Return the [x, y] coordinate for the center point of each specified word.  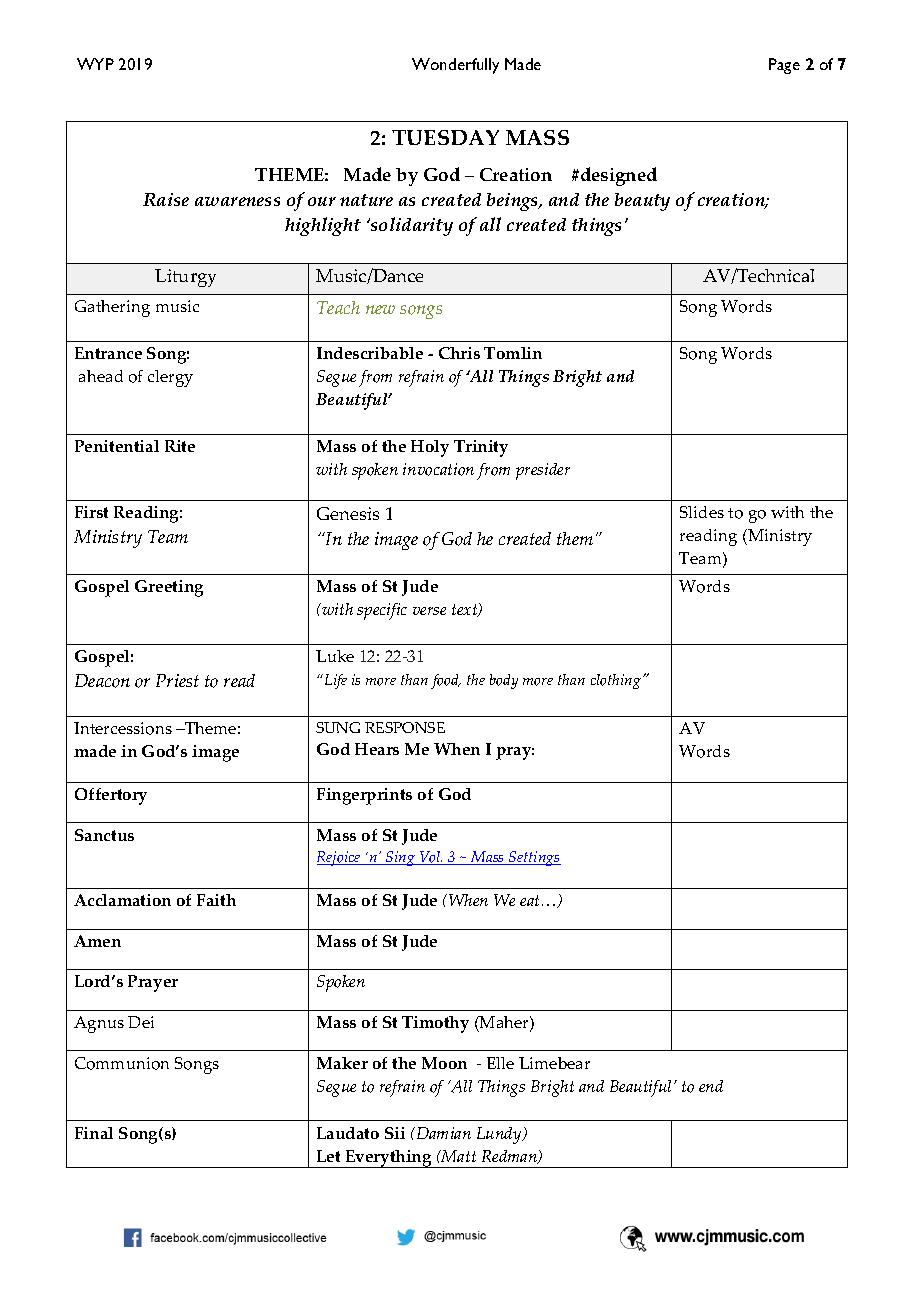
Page [784, 66]
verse [429, 611]
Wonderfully [455, 66]
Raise [166, 199]
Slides [702, 512]
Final [94, 1133]
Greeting [169, 588]
